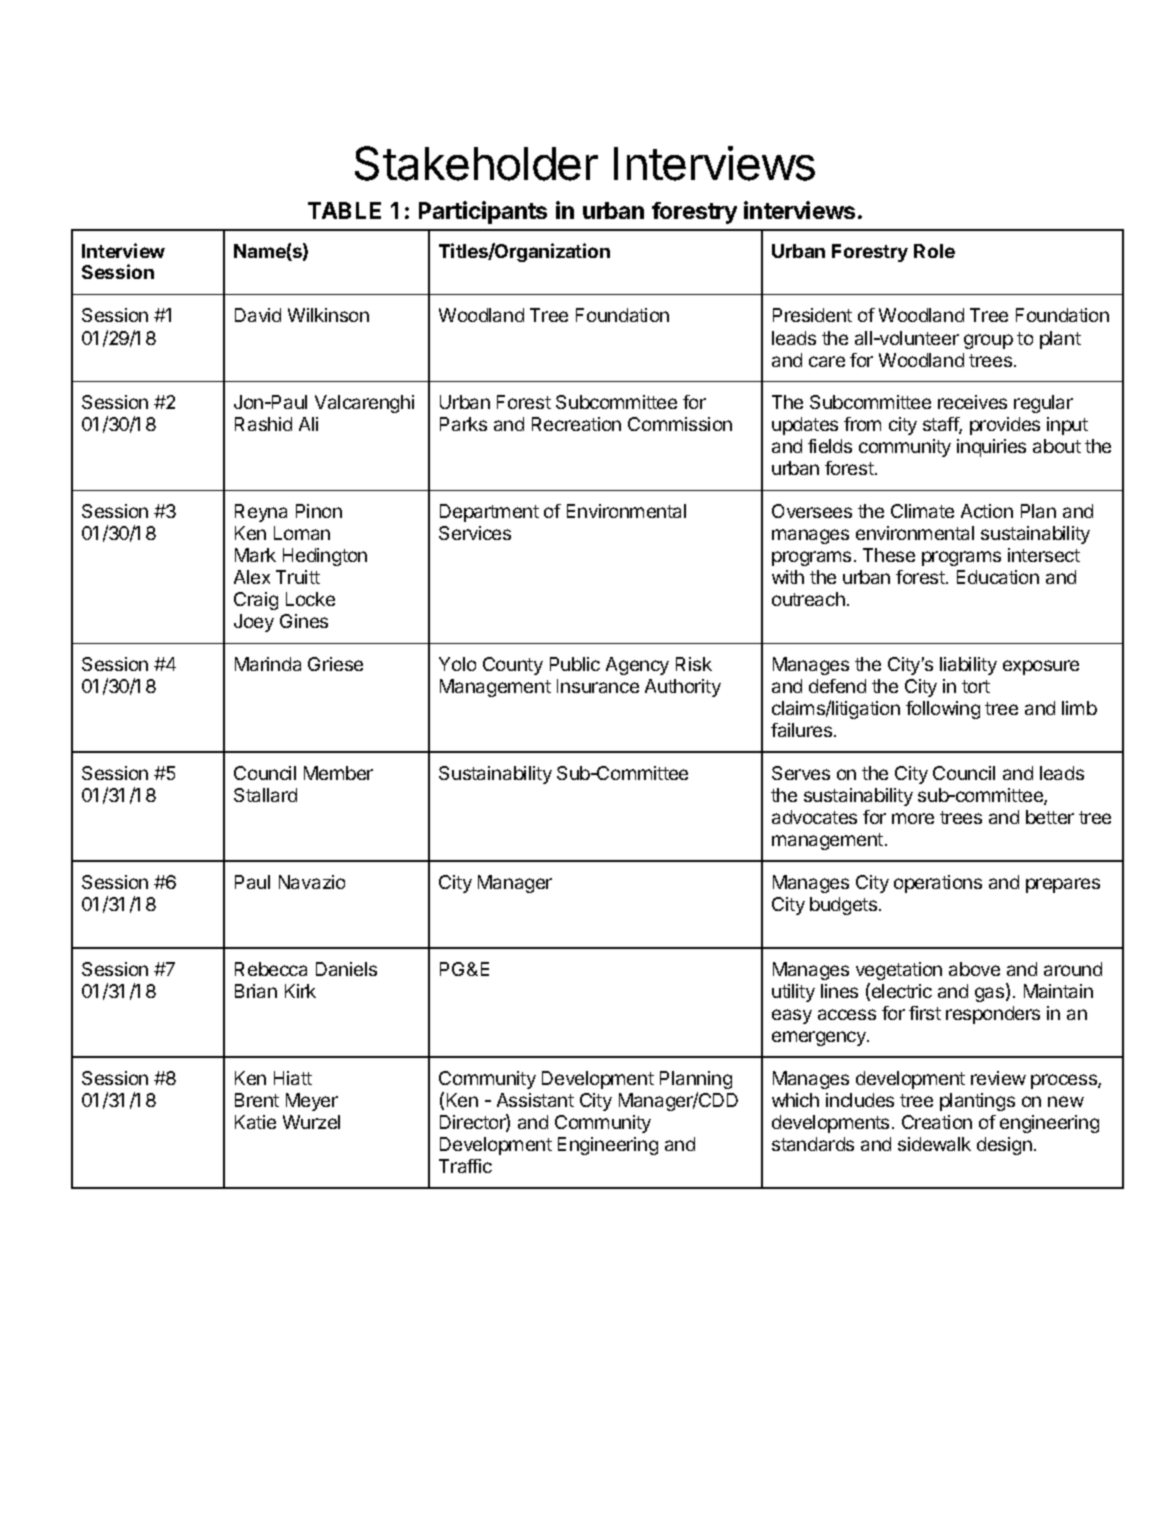  I want to click on Ali, so click(308, 424).
